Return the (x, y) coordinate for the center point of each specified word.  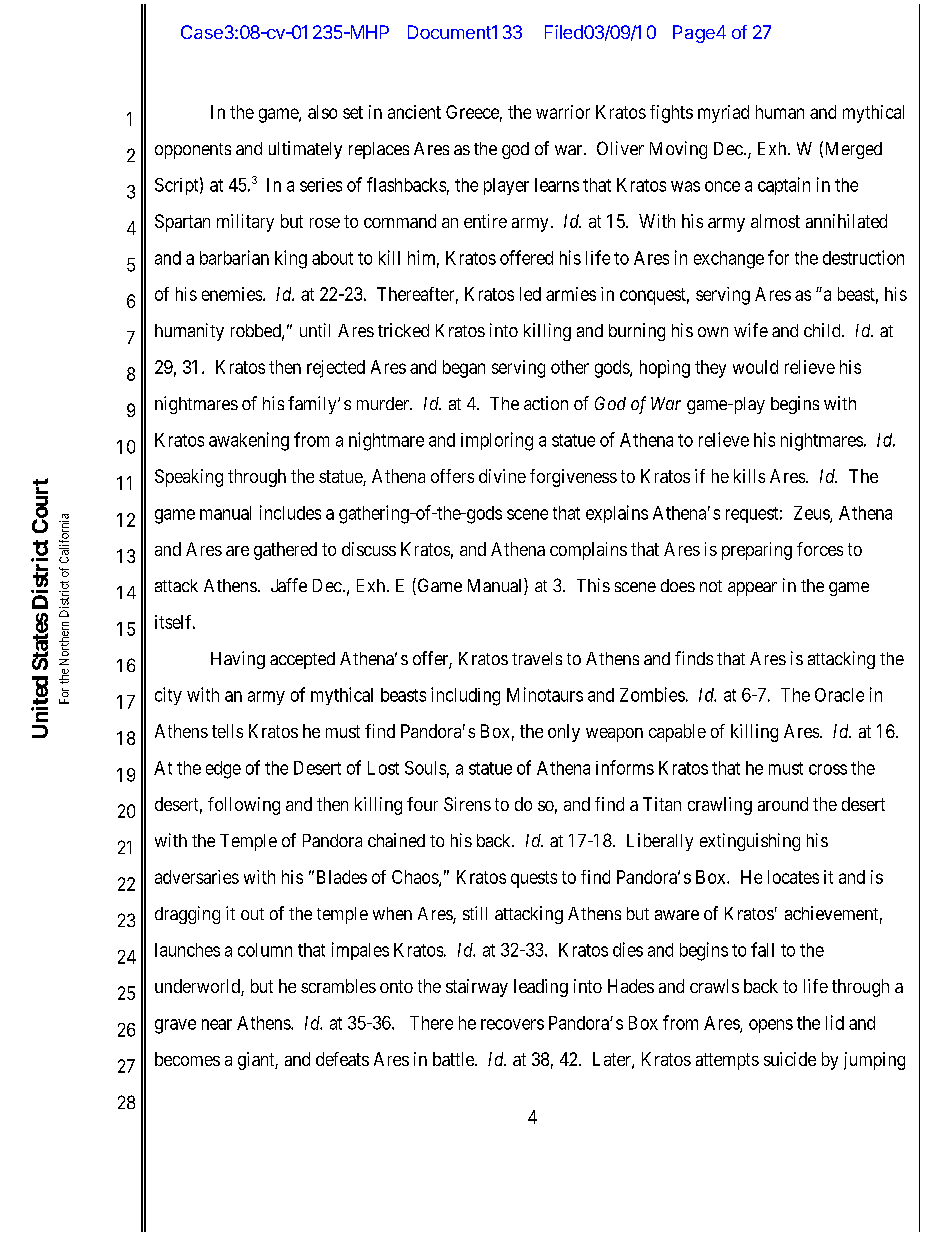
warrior (563, 112)
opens (771, 1026)
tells (227, 731)
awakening (249, 441)
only (564, 733)
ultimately (305, 150)
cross (828, 769)
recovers (512, 1024)
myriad (723, 114)
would (755, 367)
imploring (497, 441)
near (217, 1024)
